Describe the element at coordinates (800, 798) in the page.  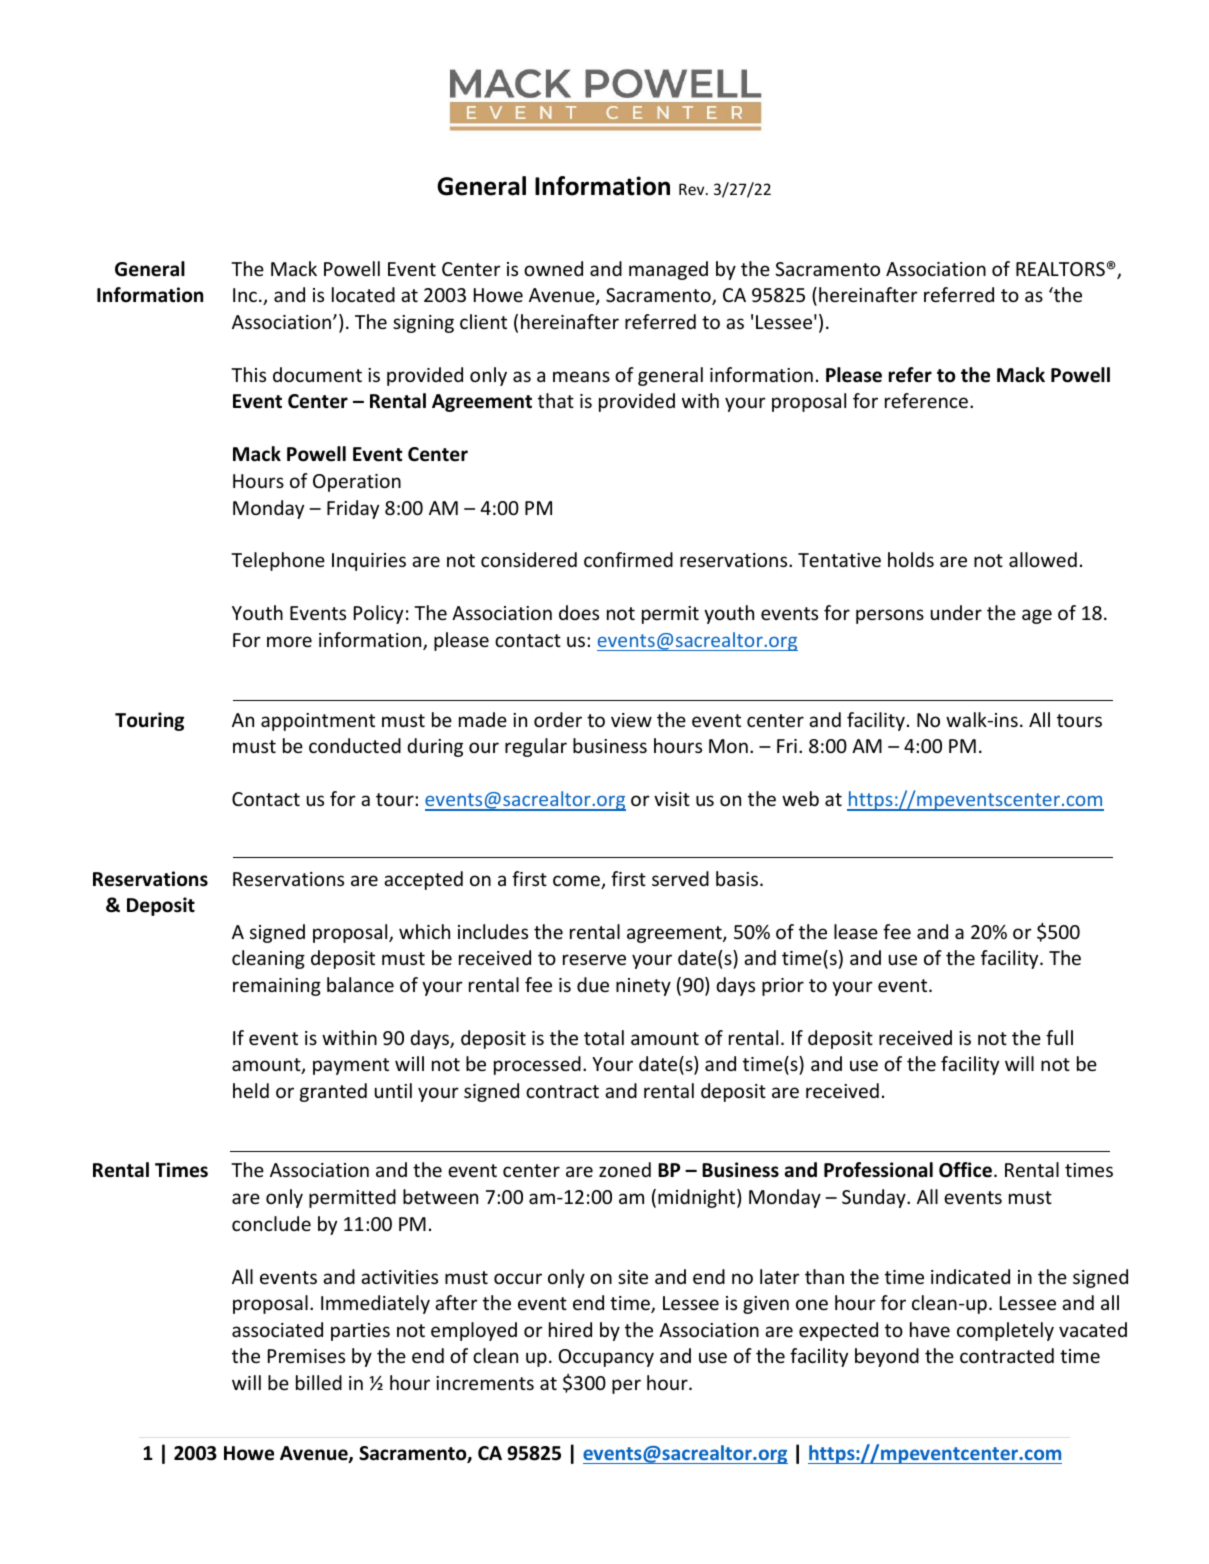
I see `web` at that location.
